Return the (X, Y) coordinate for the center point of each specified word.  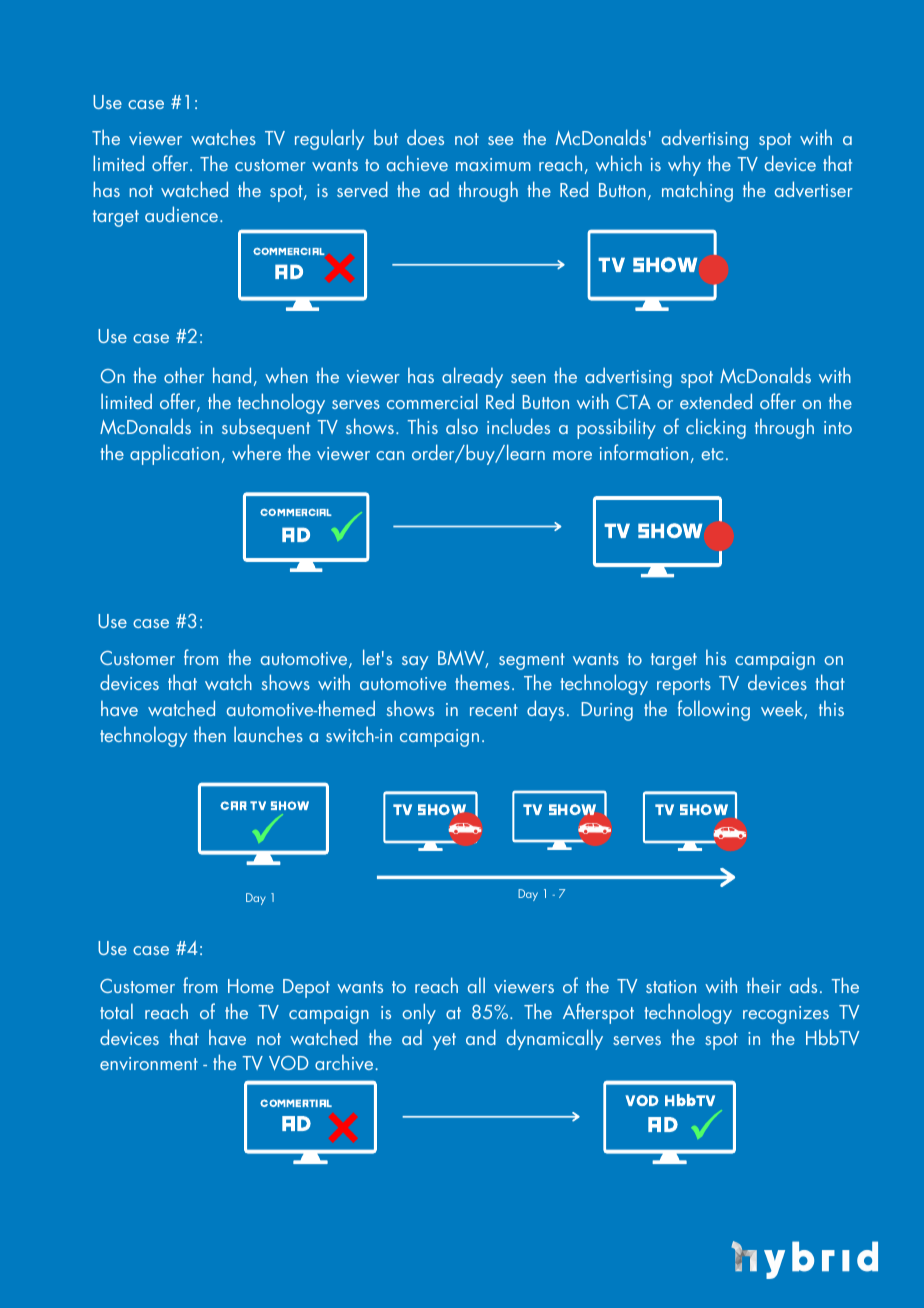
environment (149, 1063)
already (472, 377)
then (210, 734)
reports (684, 686)
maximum (493, 164)
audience (181, 214)
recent (494, 710)
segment (532, 661)
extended (716, 401)
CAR (233, 805)
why (684, 165)
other (184, 375)
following (714, 710)
